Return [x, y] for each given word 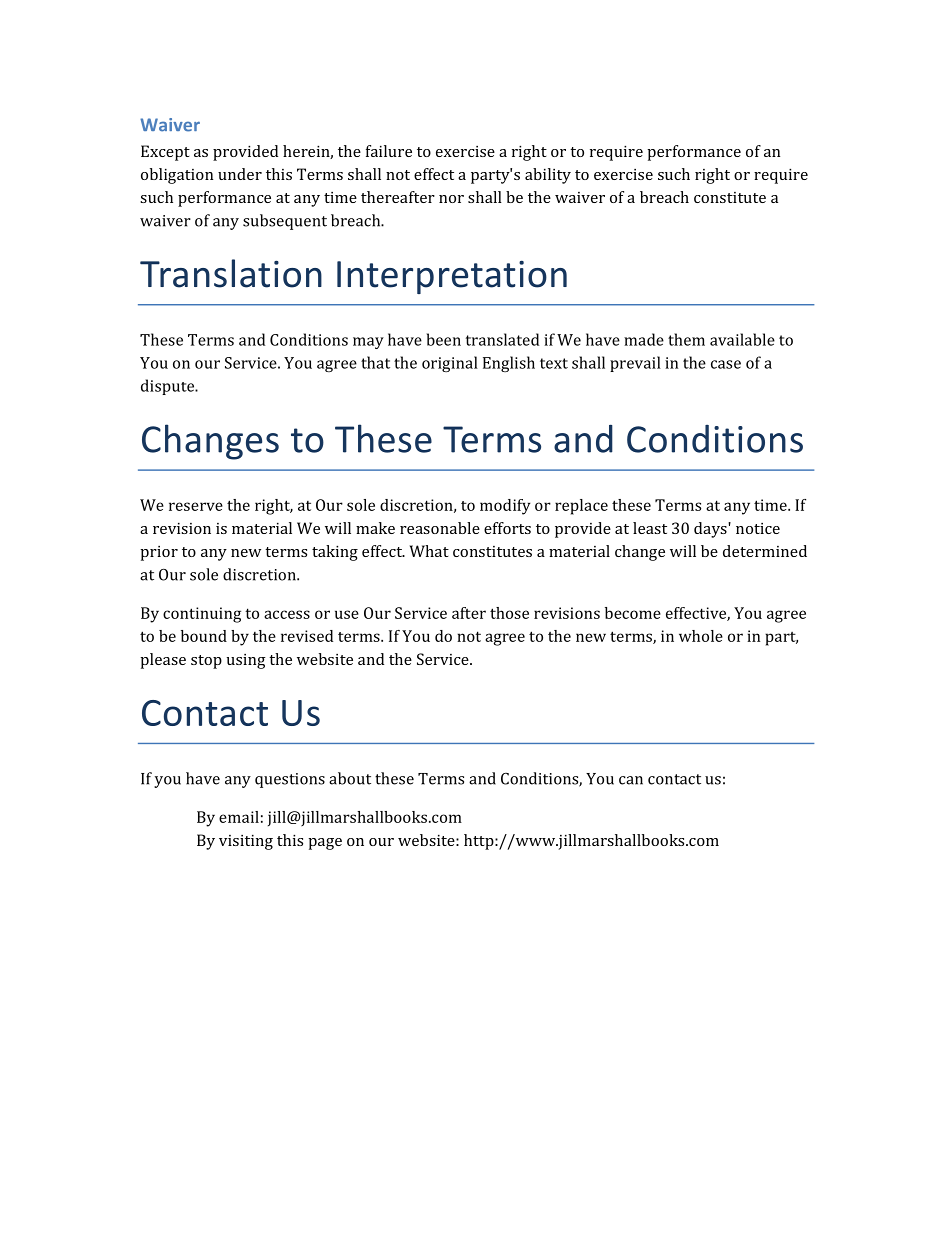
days [711, 530]
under [240, 174]
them [686, 339]
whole [701, 636]
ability [548, 176]
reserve [196, 506]
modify [505, 507]
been [444, 339]
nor [451, 199]
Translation [231, 273]
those [509, 613]
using [246, 661]
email [239, 817]
